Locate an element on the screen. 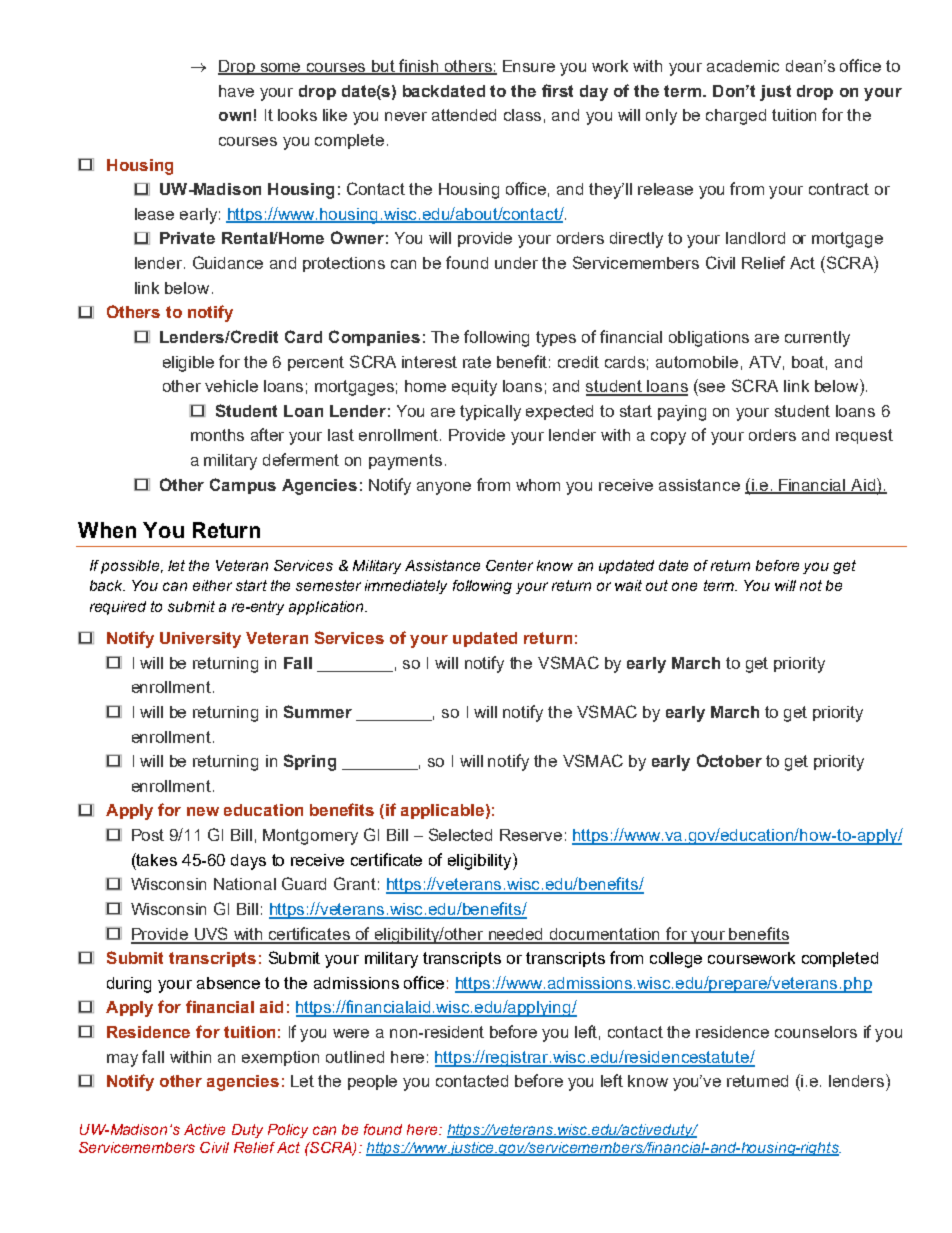  attended is located at coordinates (464, 115).
